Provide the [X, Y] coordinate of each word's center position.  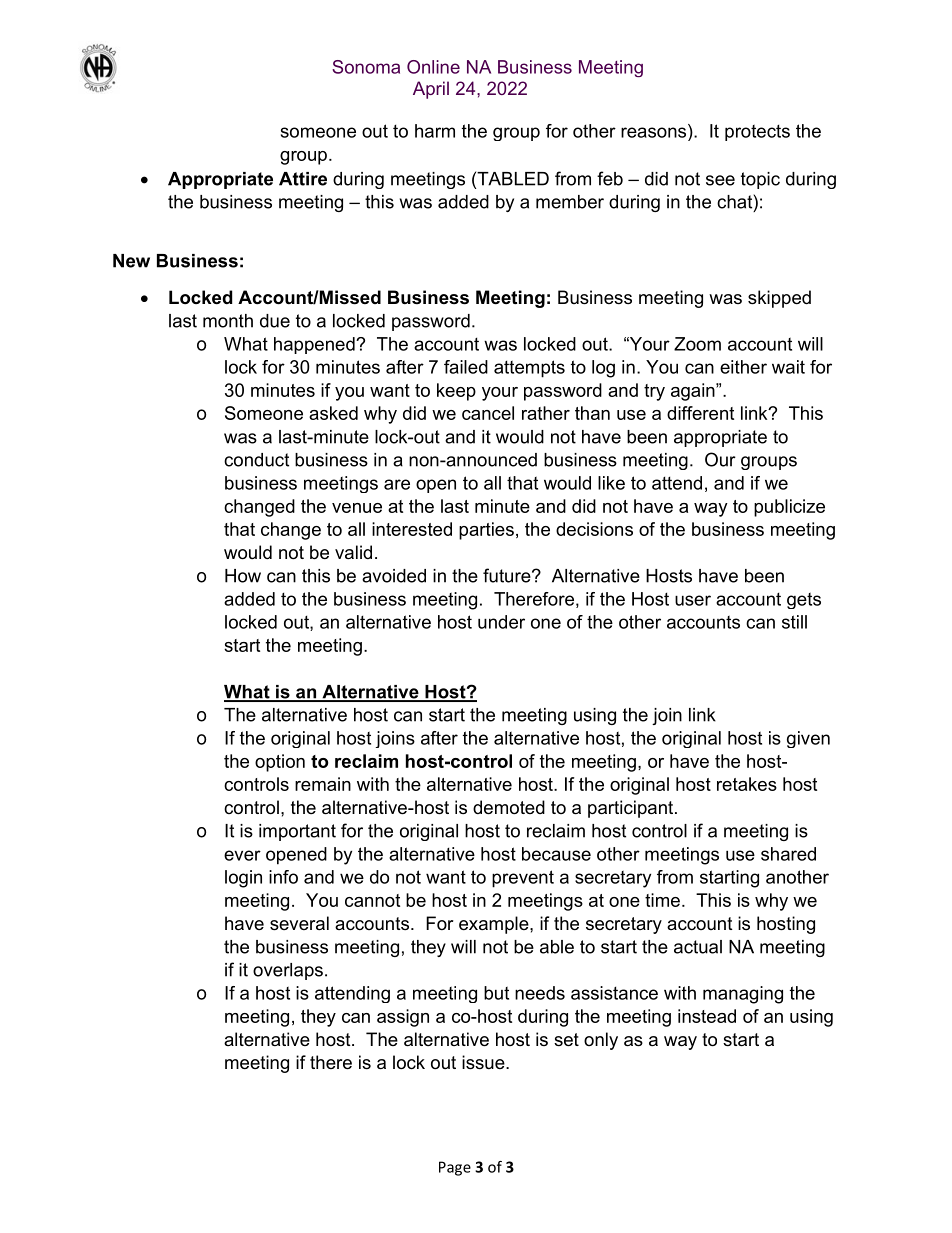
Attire [303, 179]
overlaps [288, 971]
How [243, 576]
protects [757, 132]
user [693, 600]
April [431, 90]
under [501, 622]
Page [455, 1168]
